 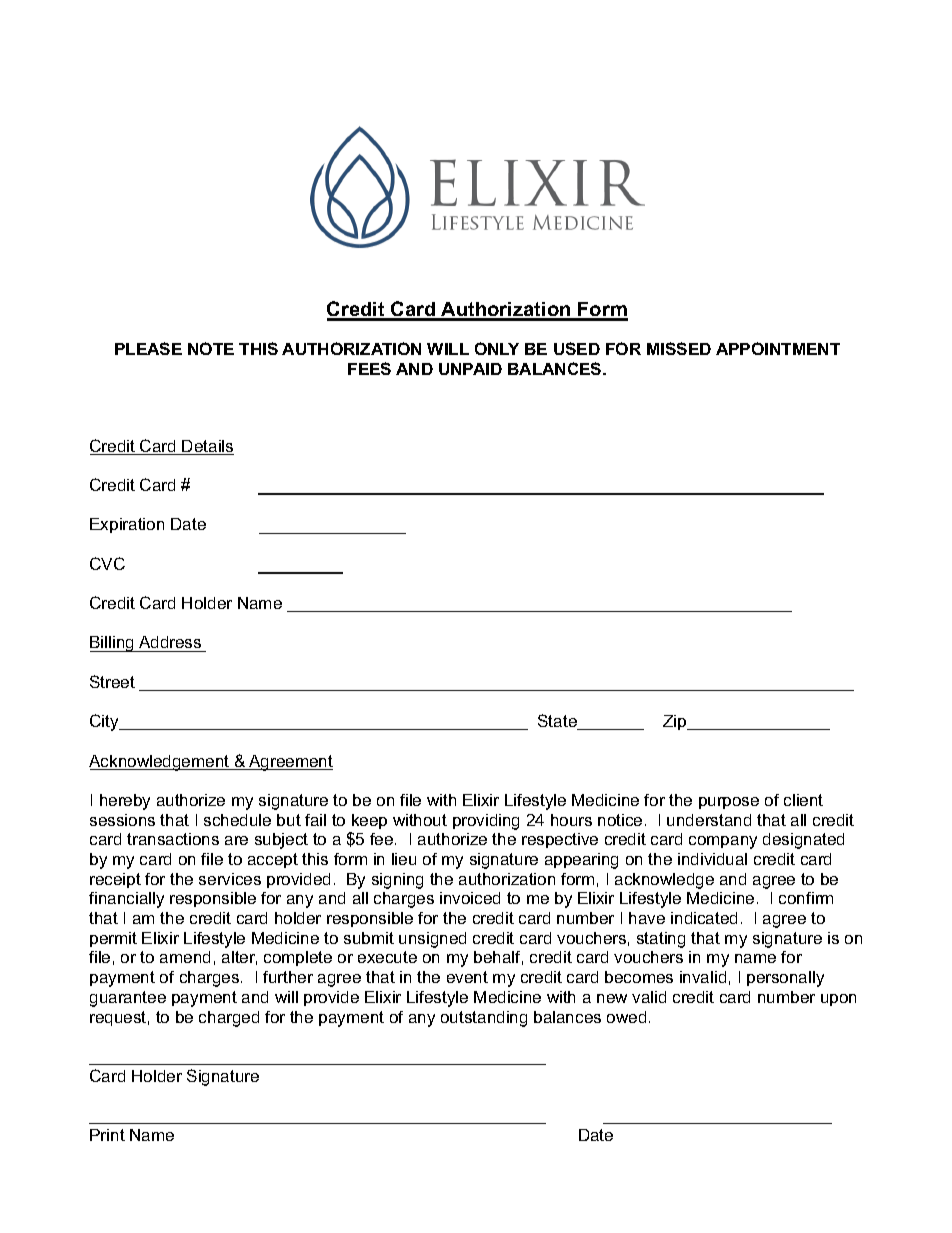 I want to click on individual, so click(x=712, y=859).
